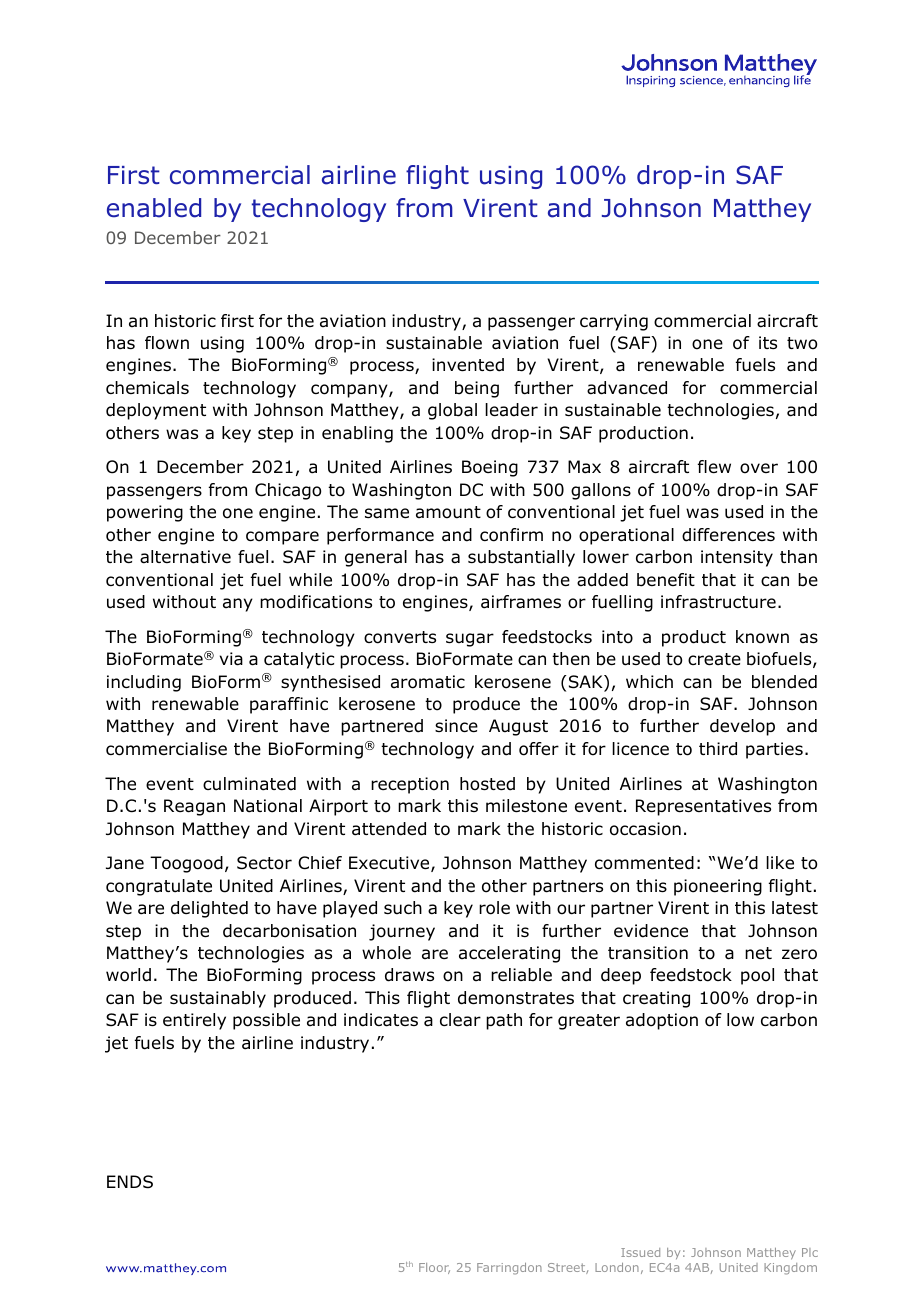  What do you see at coordinates (154, 208) in the screenshot?
I see `enabled` at bounding box center [154, 208].
